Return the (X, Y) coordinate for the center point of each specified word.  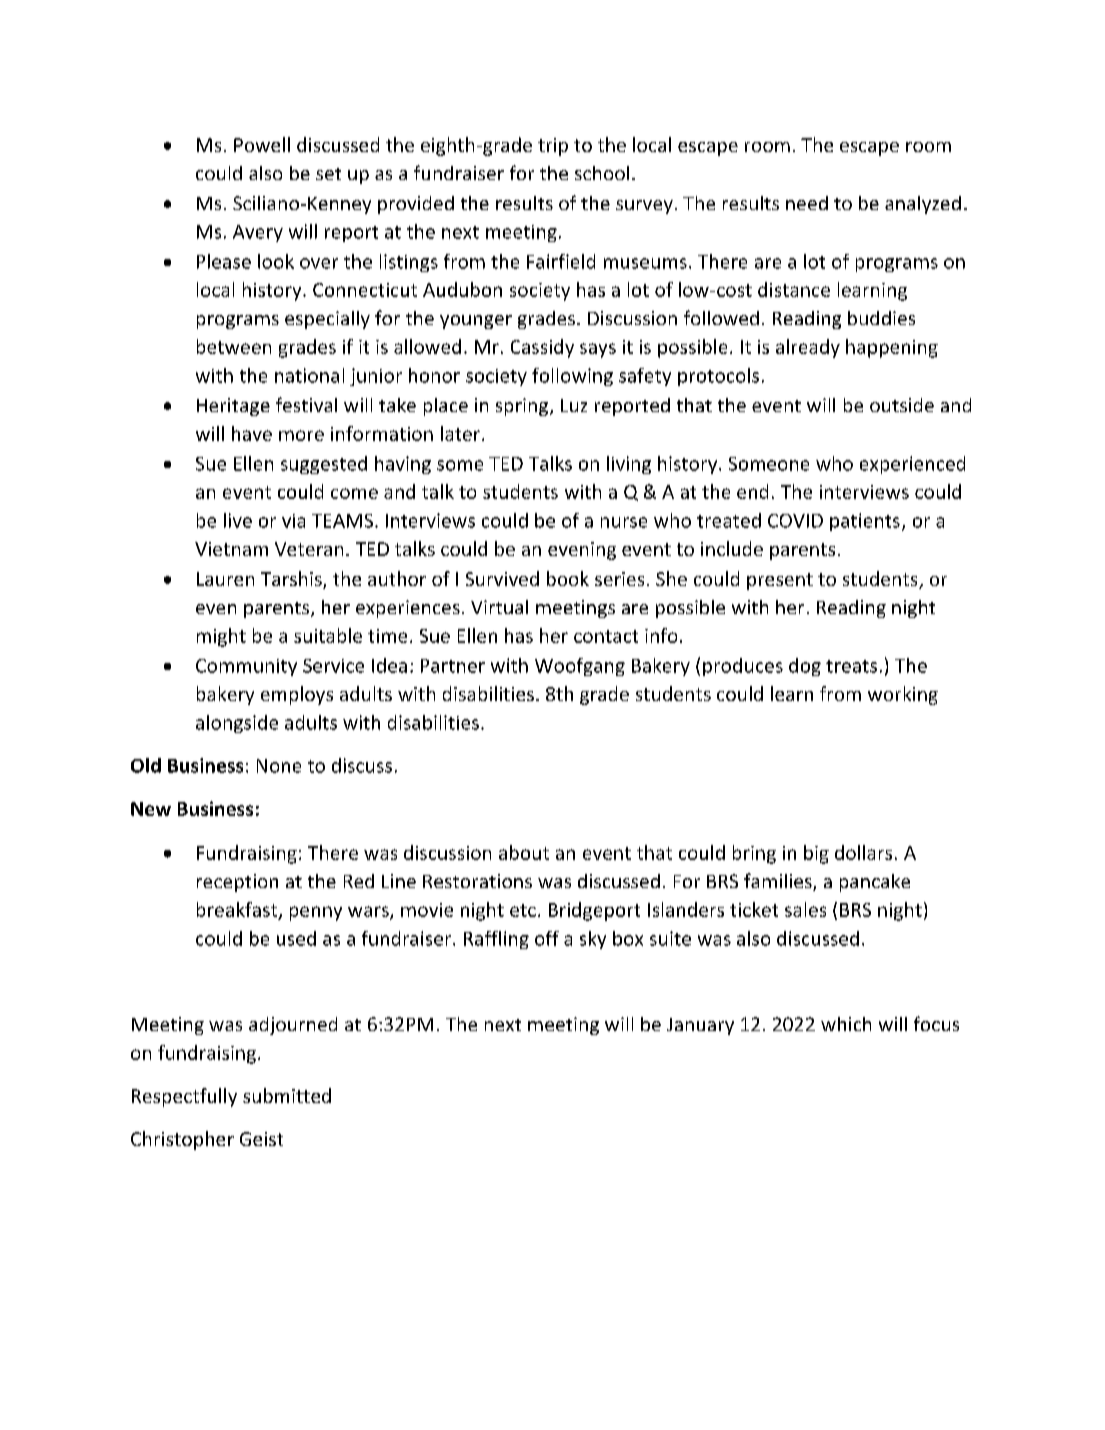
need (807, 203)
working (903, 695)
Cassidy (542, 348)
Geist (261, 1139)
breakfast (238, 910)
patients (865, 522)
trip (553, 147)
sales (805, 909)
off (547, 938)
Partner (453, 666)
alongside (237, 724)
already (808, 348)
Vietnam (231, 549)
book (568, 578)
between (234, 346)
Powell (262, 144)
